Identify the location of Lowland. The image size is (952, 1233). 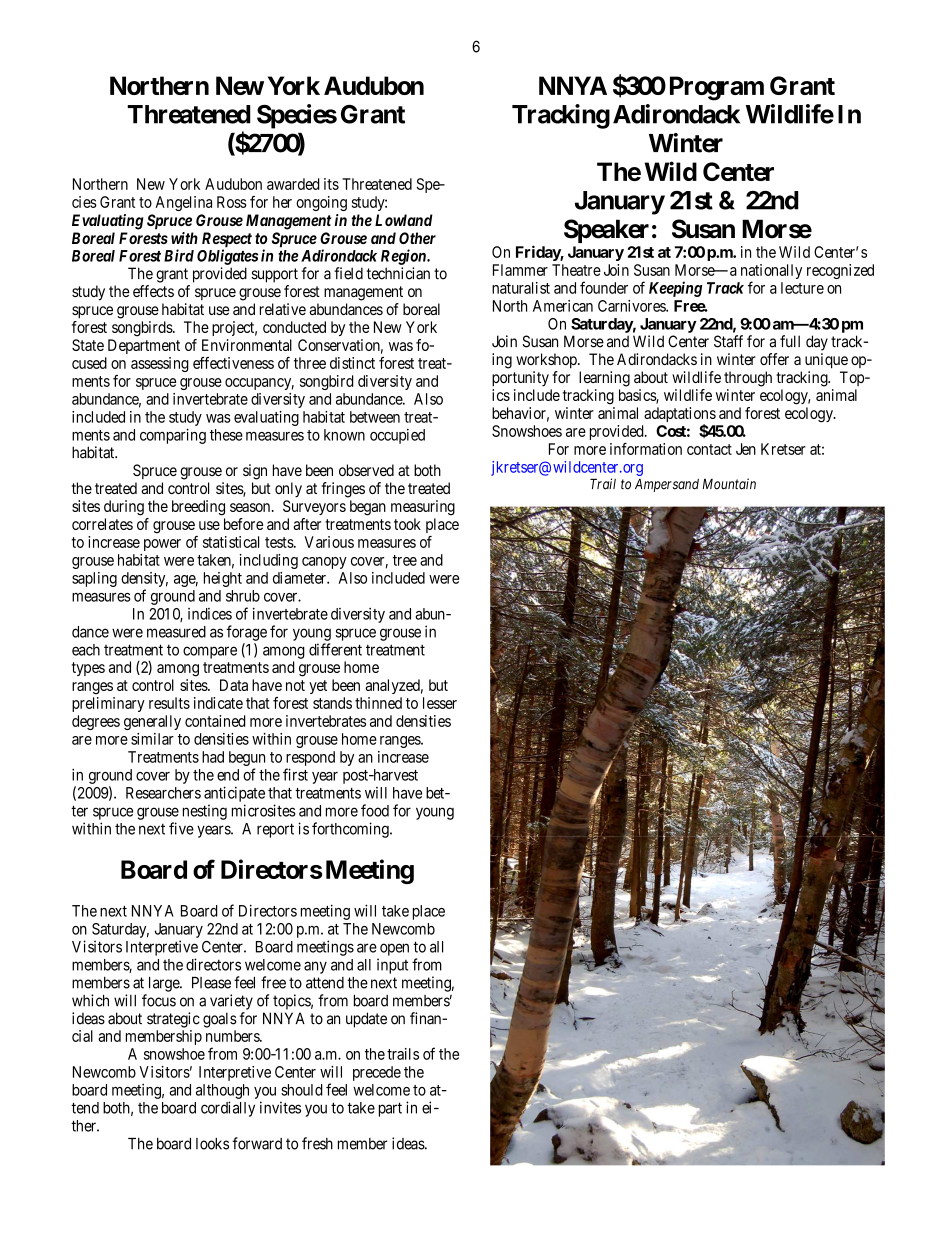
(404, 220).
